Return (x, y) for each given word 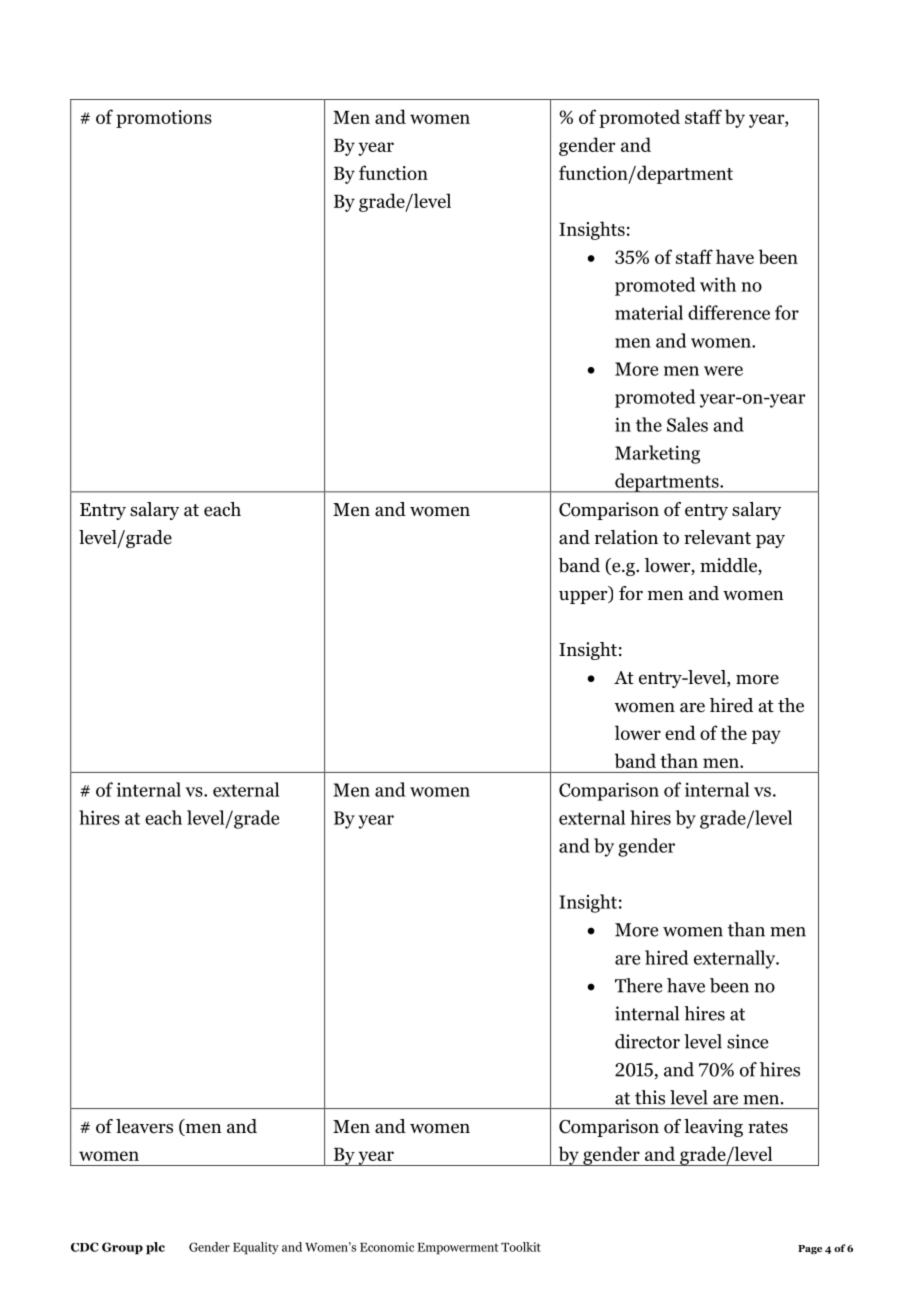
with (718, 284)
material (649, 312)
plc (155, 1248)
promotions (164, 119)
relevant (717, 537)
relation (626, 537)
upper (584, 597)
